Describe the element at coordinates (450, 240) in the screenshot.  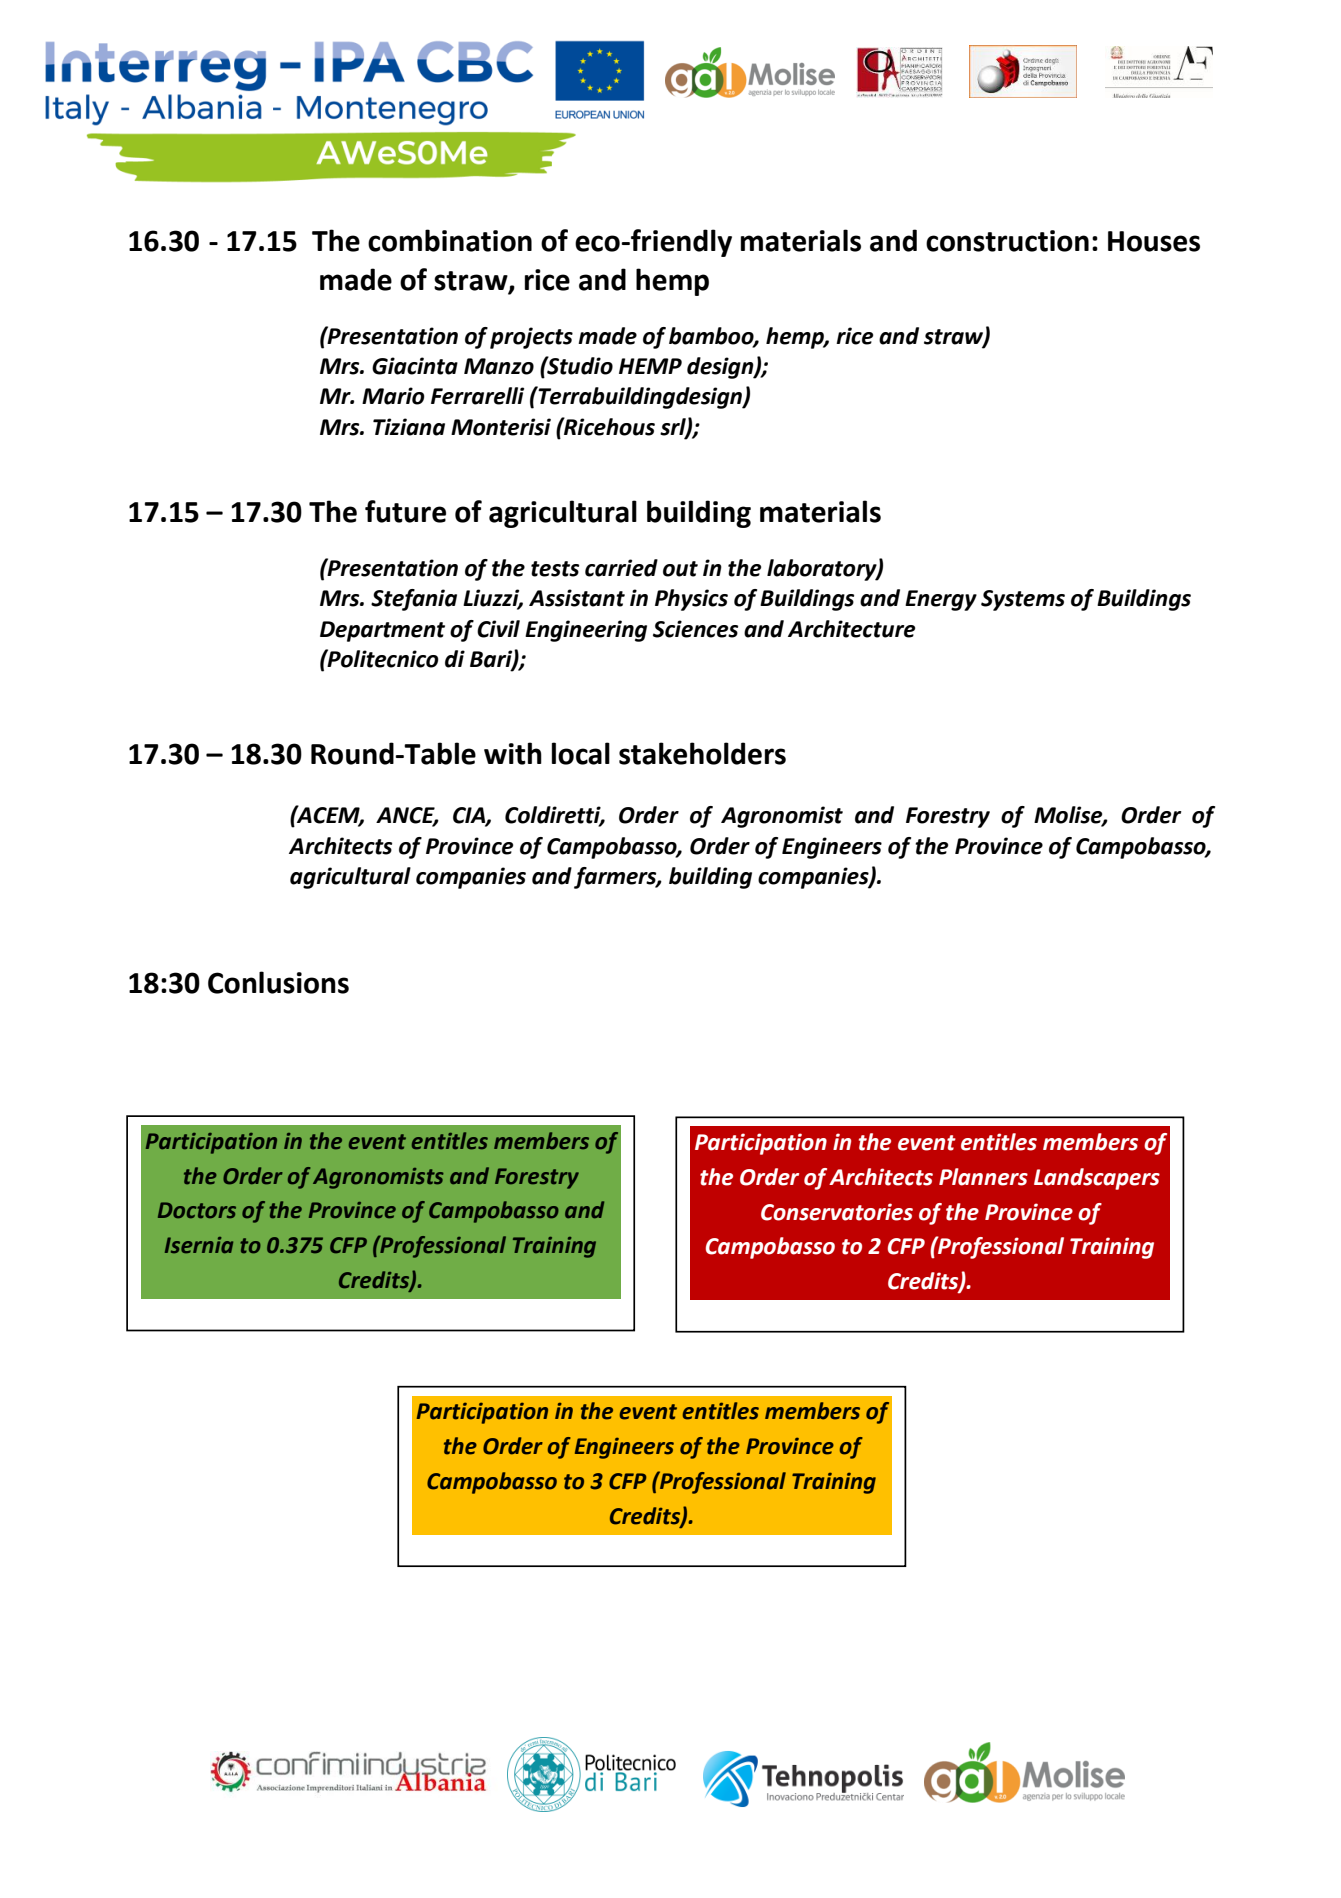
I see `combination` at that location.
